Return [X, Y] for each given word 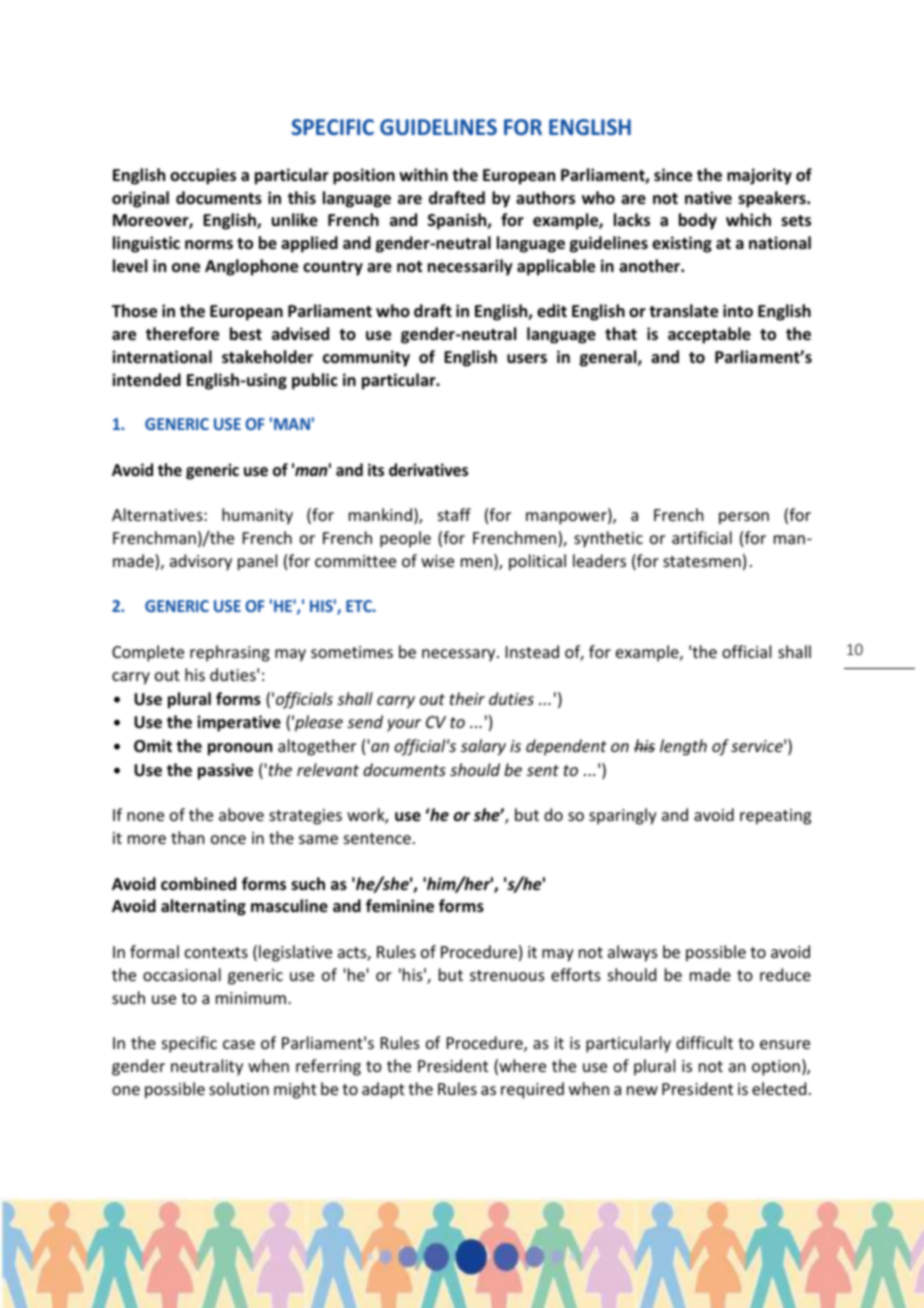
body [698, 221]
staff [454, 514]
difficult [704, 1042]
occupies [203, 176]
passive [225, 771]
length [683, 747]
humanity [257, 516]
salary [483, 747]
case [239, 1044]
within [423, 174]
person [744, 518]
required [532, 1090]
